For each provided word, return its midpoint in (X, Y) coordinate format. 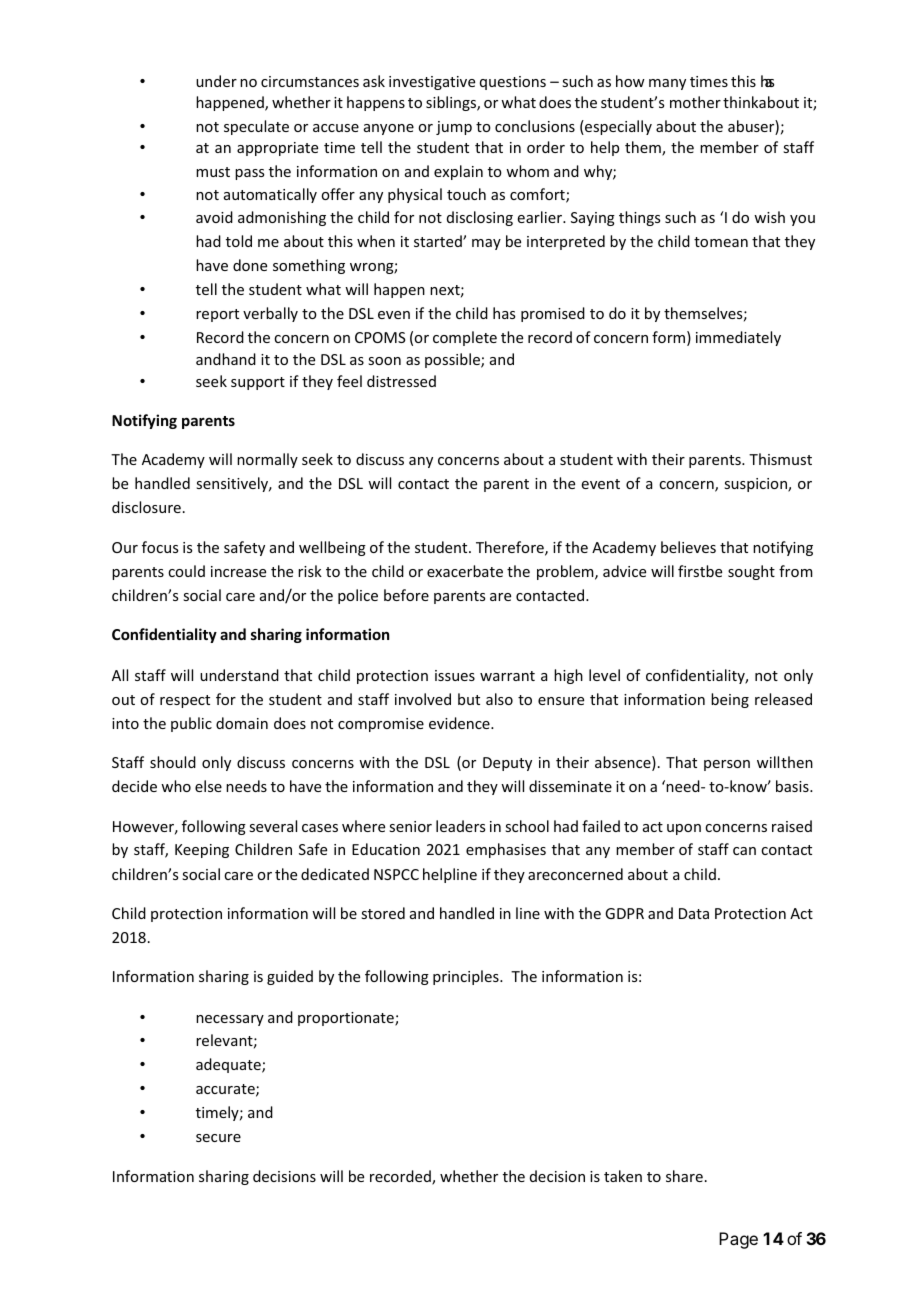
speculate (256, 127)
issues (455, 675)
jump (454, 128)
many (667, 84)
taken (623, 1176)
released (783, 699)
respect (185, 701)
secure (218, 1138)
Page (738, 1240)
